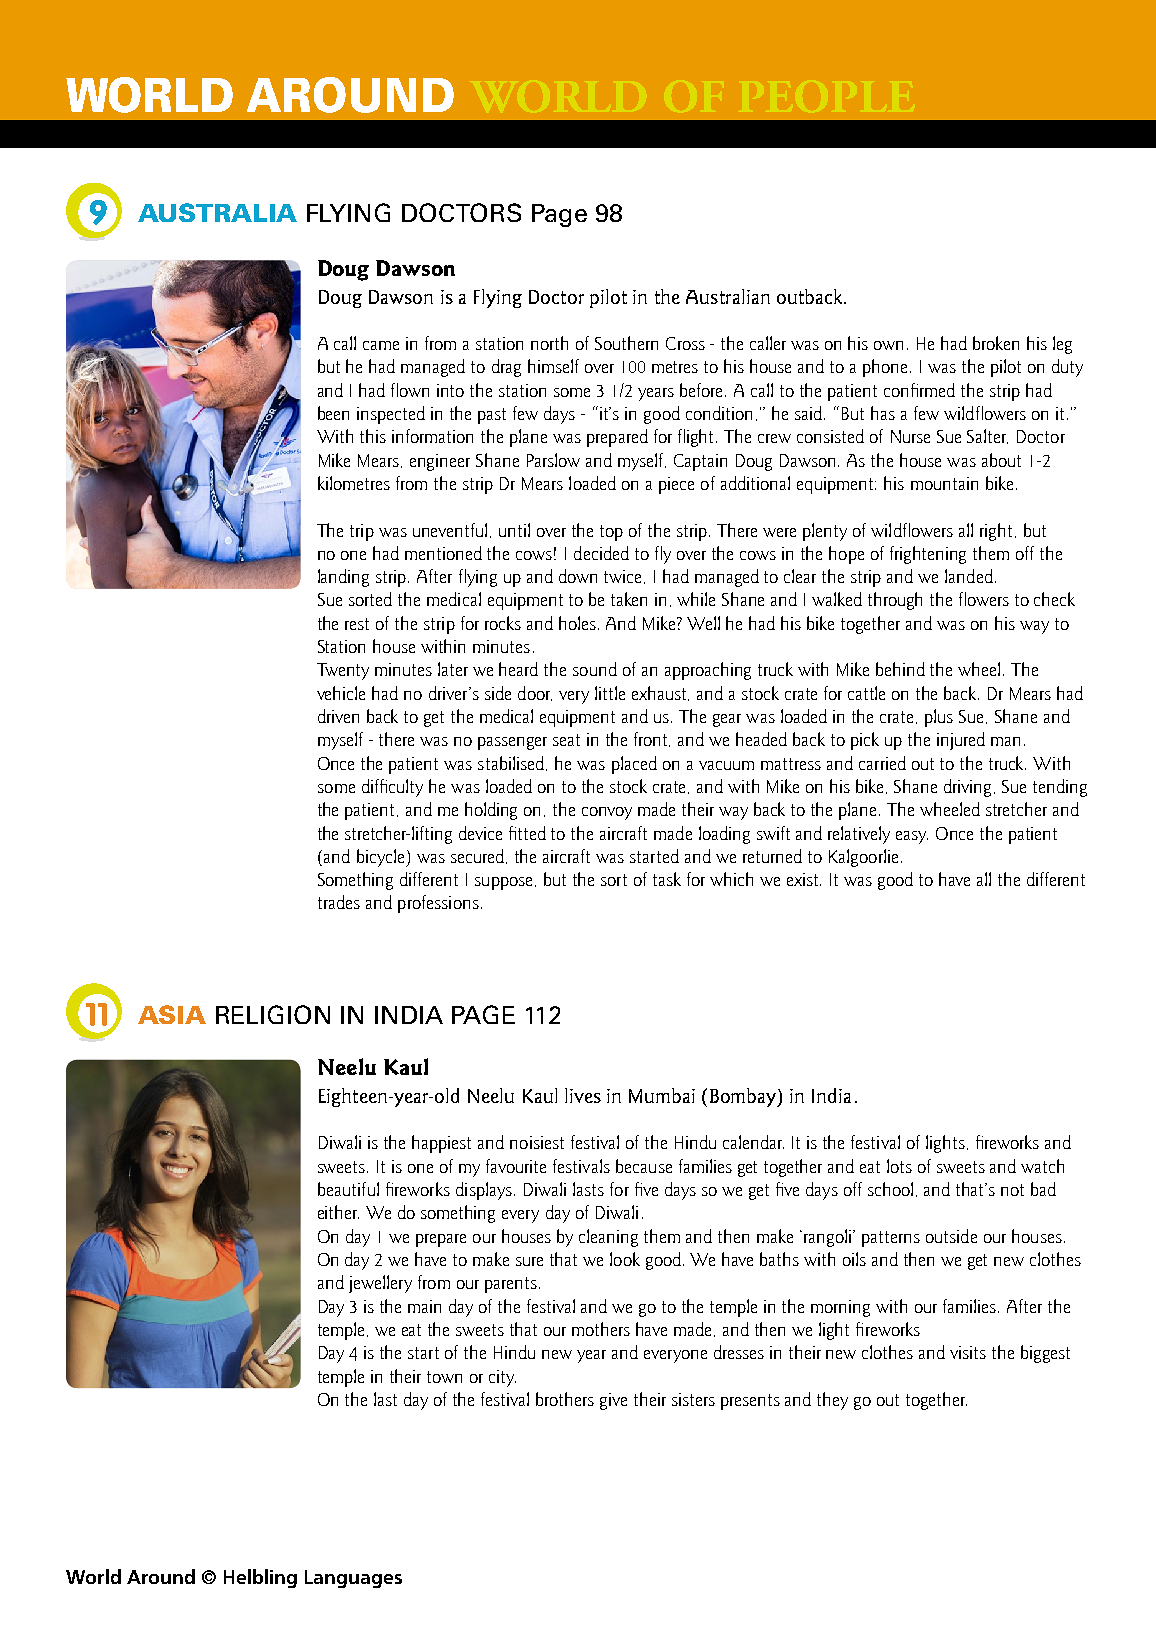  I want to click on either, so click(338, 1212).
